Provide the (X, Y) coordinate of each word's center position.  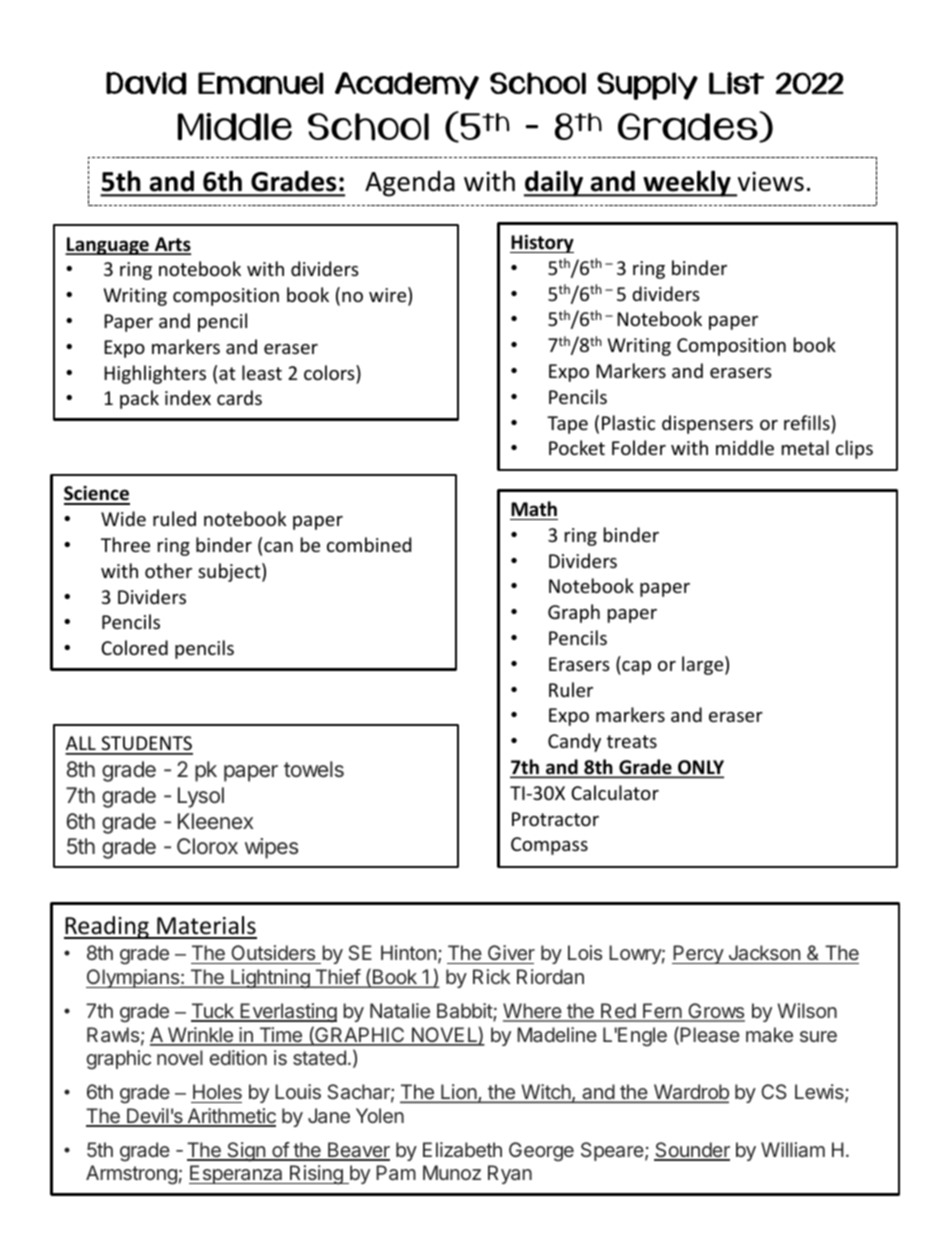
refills (808, 422)
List (736, 83)
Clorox (207, 846)
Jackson (764, 954)
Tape (567, 425)
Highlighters (155, 374)
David (146, 83)
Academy (407, 86)
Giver (510, 954)
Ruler (571, 689)
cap (635, 668)
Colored (134, 647)
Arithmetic (230, 1117)
